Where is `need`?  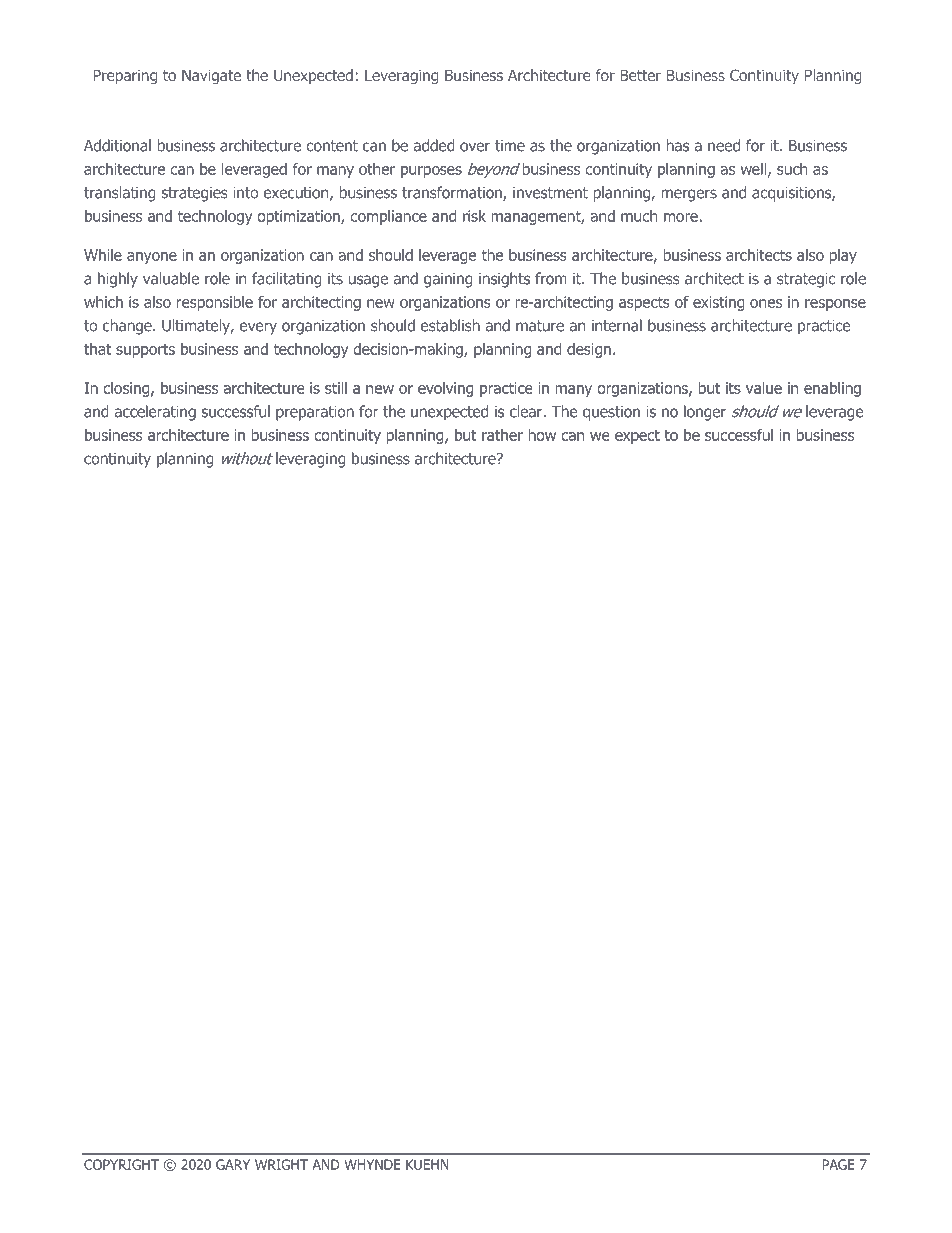
need is located at coordinates (724, 145).
